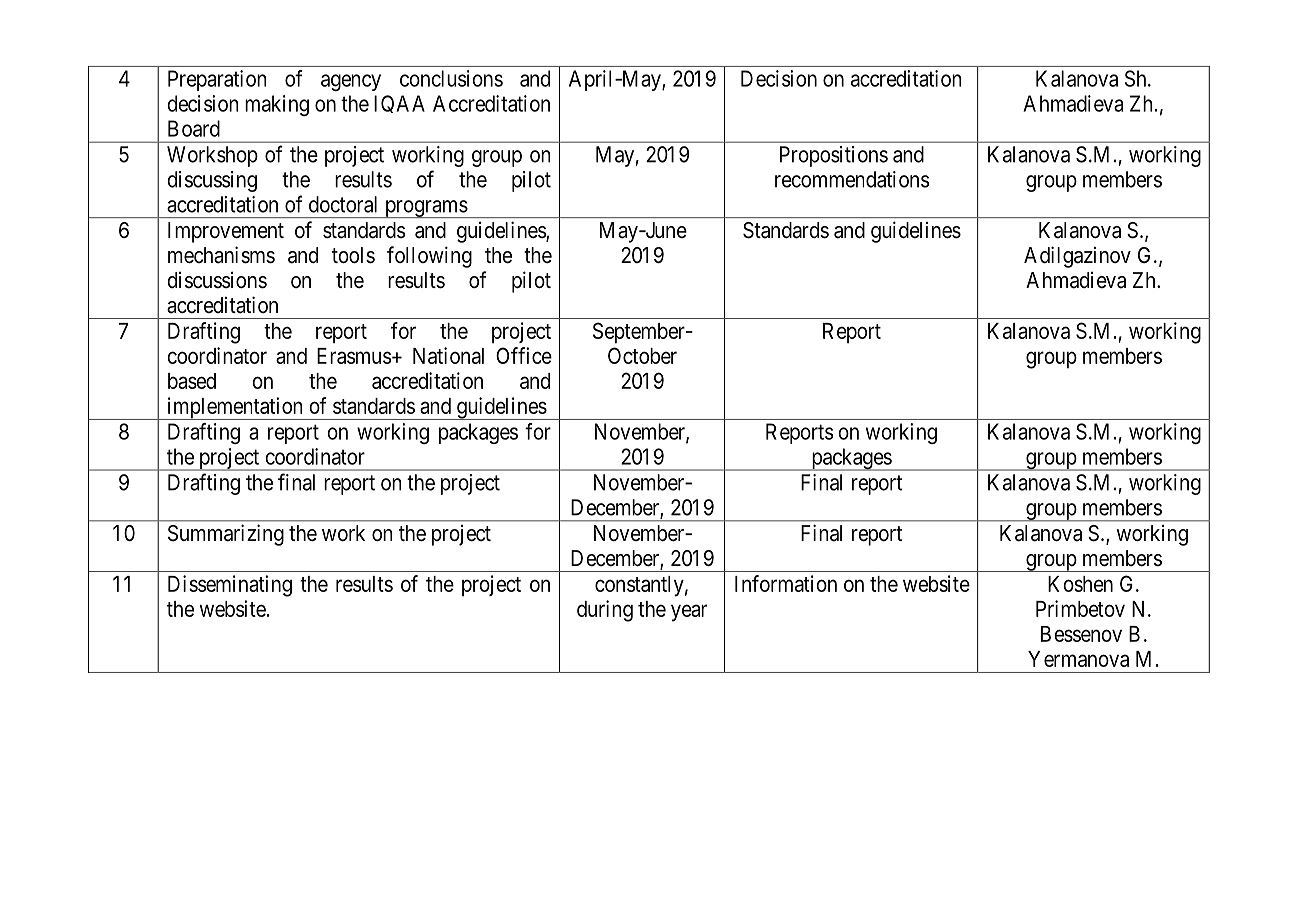 The width and height of the document is (1308, 924). I want to click on year, so click(689, 613).
